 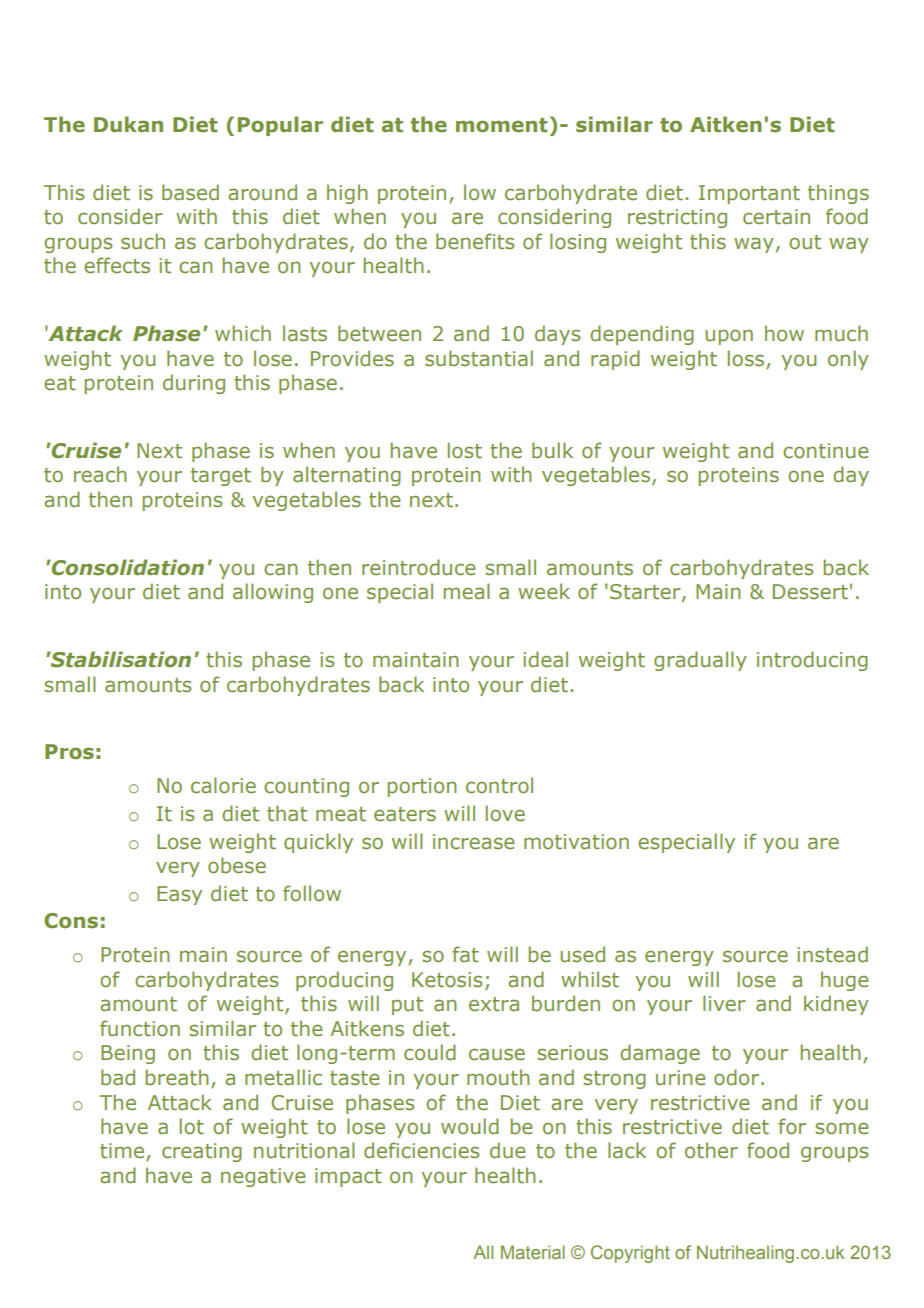 I want to click on ideal, so click(x=545, y=659).
